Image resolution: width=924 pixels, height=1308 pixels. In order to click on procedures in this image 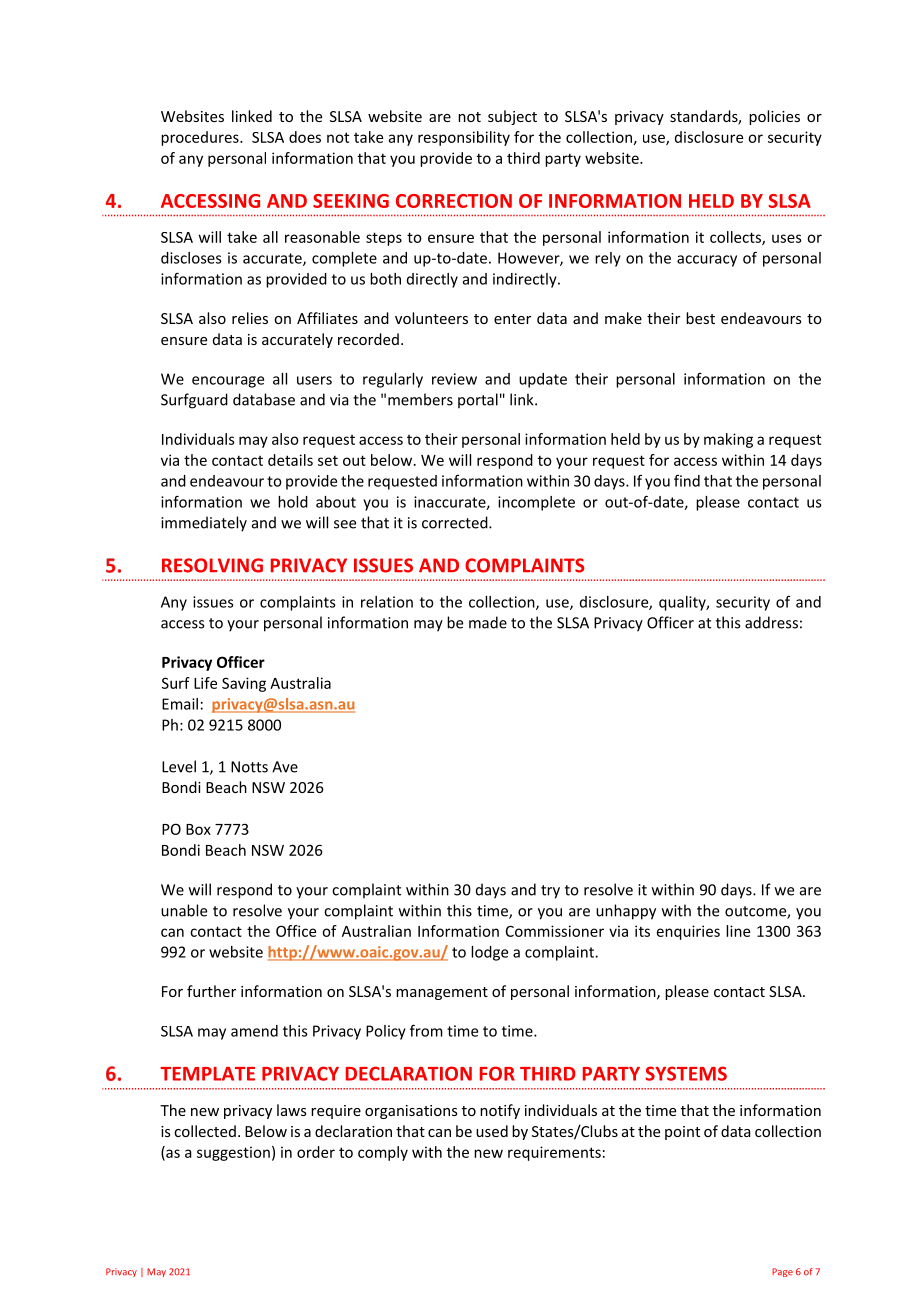, I will do `click(201, 138)`.
